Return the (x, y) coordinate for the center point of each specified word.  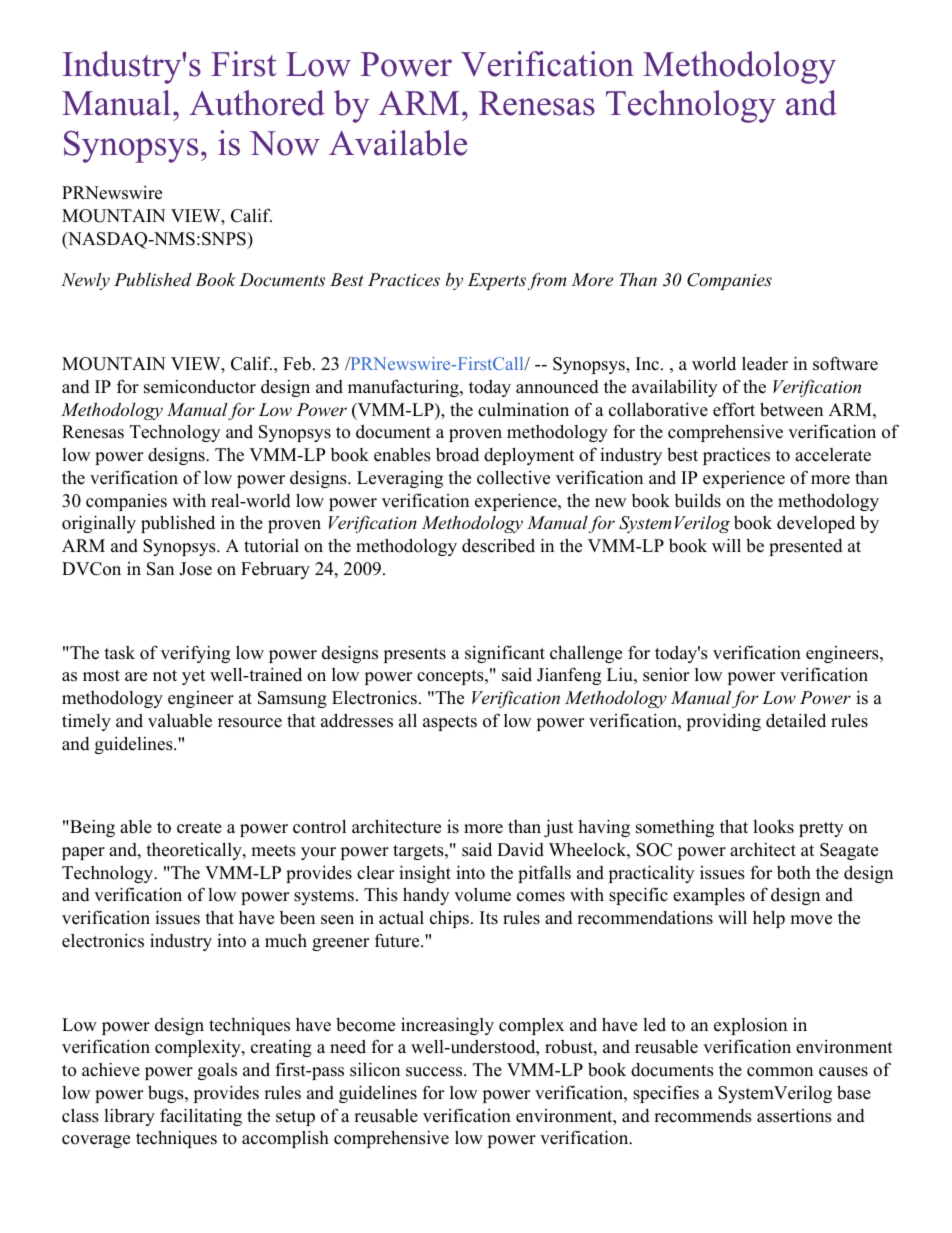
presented (806, 547)
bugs (167, 1094)
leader (765, 363)
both (794, 873)
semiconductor (200, 386)
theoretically (195, 851)
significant (505, 654)
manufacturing (404, 388)
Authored (257, 103)
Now (285, 143)
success (435, 1072)
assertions (794, 1116)
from (547, 281)
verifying (195, 654)
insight (425, 874)
